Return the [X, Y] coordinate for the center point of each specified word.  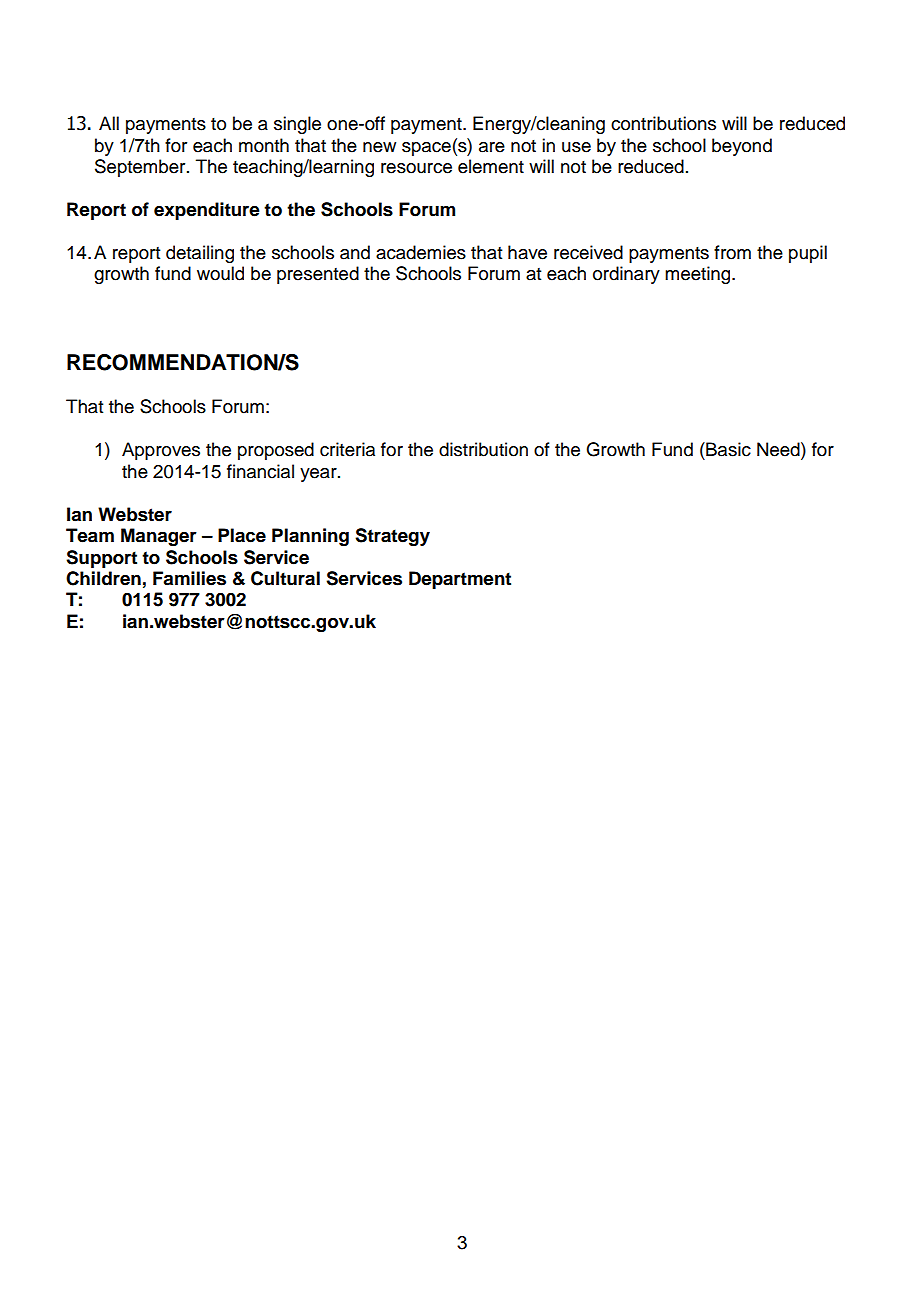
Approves [161, 451]
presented [318, 275]
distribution [483, 449]
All [109, 123]
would [220, 273]
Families [189, 578]
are [492, 147]
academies [421, 252]
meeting [699, 275]
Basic [727, 449]
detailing [200, 254]
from [732, 252]
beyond [742, 147]
